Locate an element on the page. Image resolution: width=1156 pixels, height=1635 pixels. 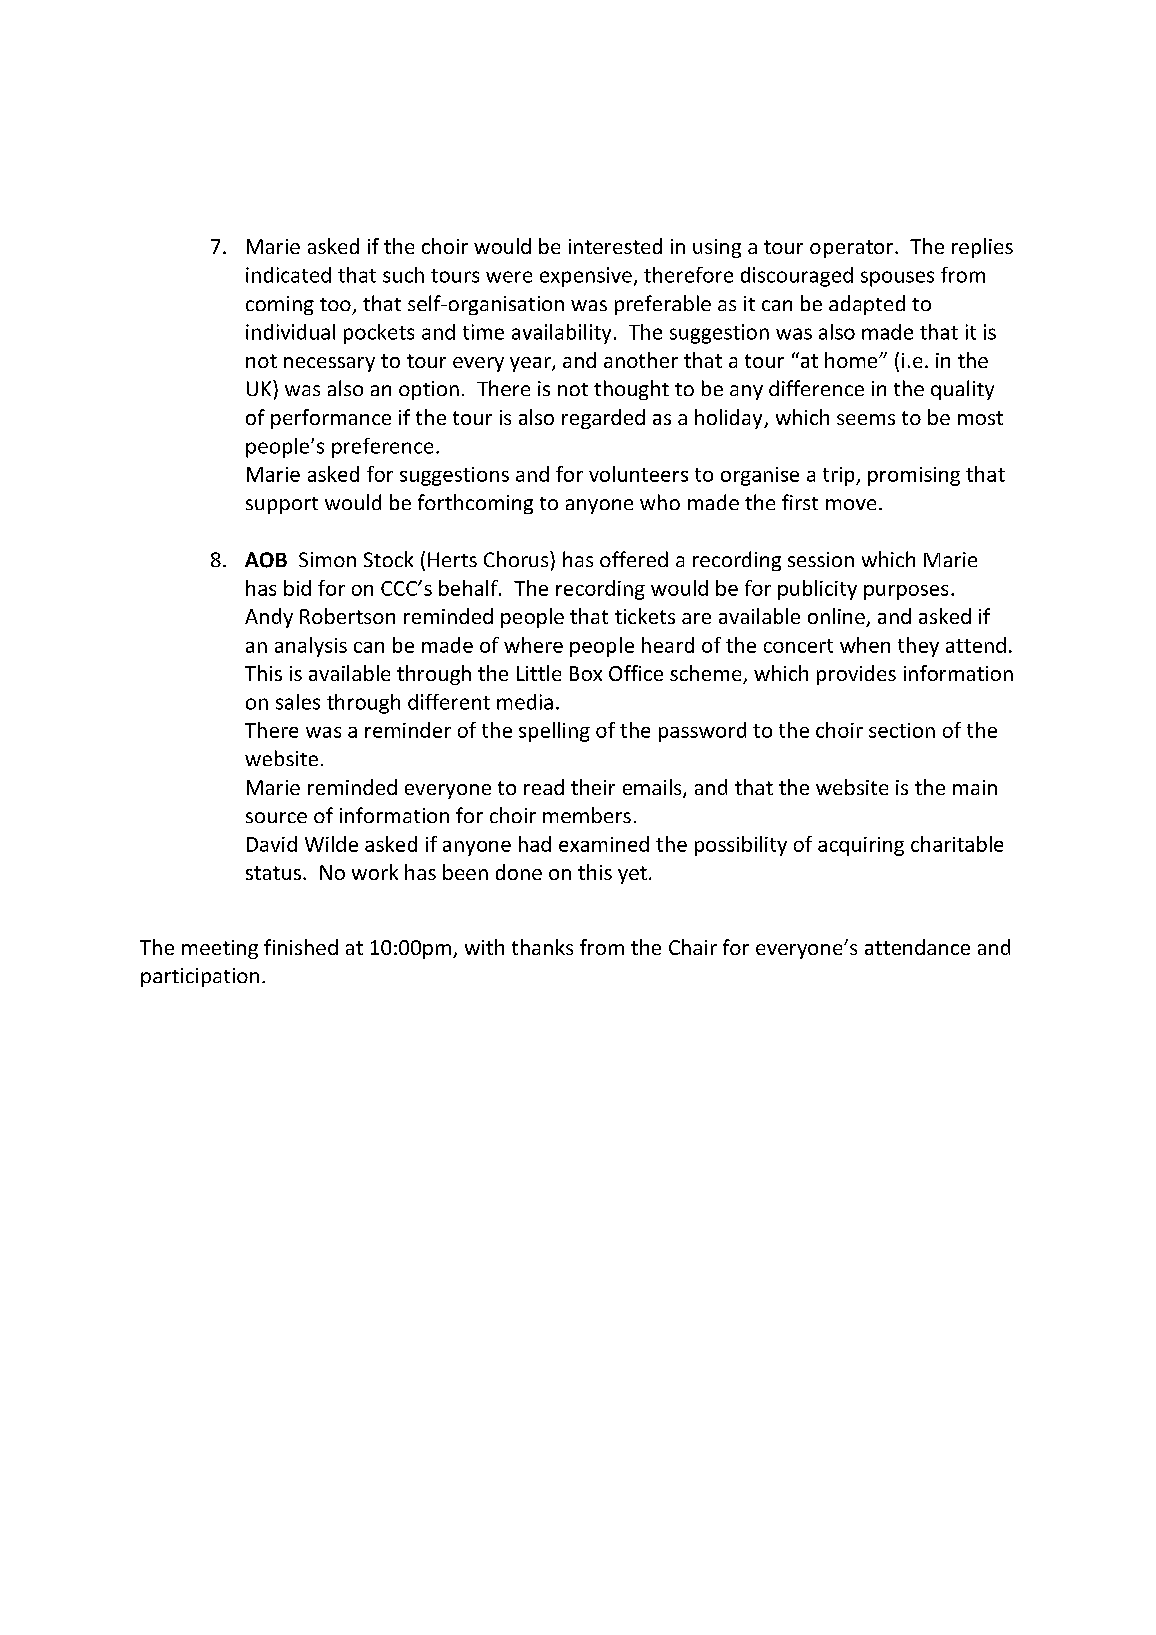
Andy is located at coordinates (269, 618).
